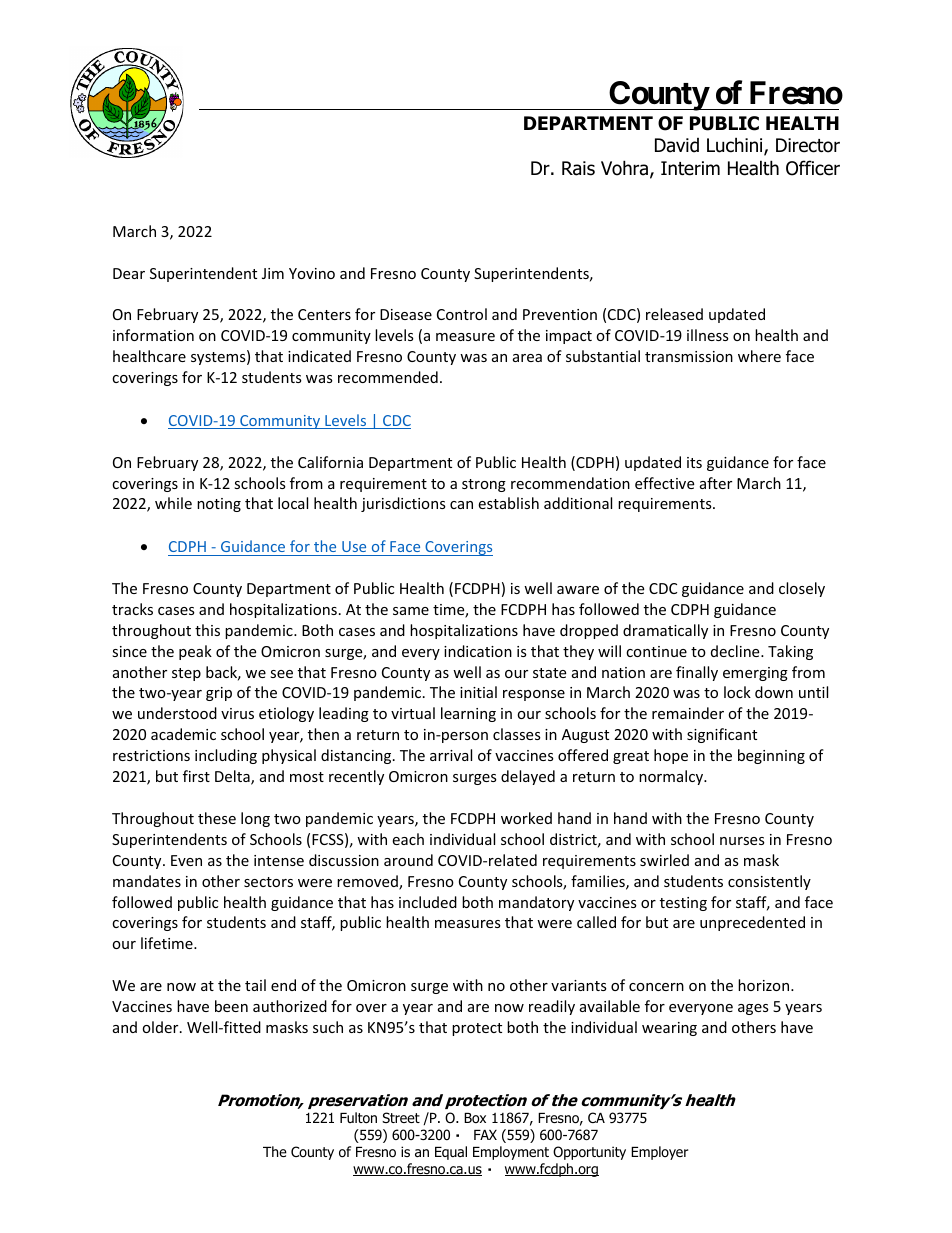 This screenshot has height=1233, width=952. I want to click on peak, so click(195, 652).
